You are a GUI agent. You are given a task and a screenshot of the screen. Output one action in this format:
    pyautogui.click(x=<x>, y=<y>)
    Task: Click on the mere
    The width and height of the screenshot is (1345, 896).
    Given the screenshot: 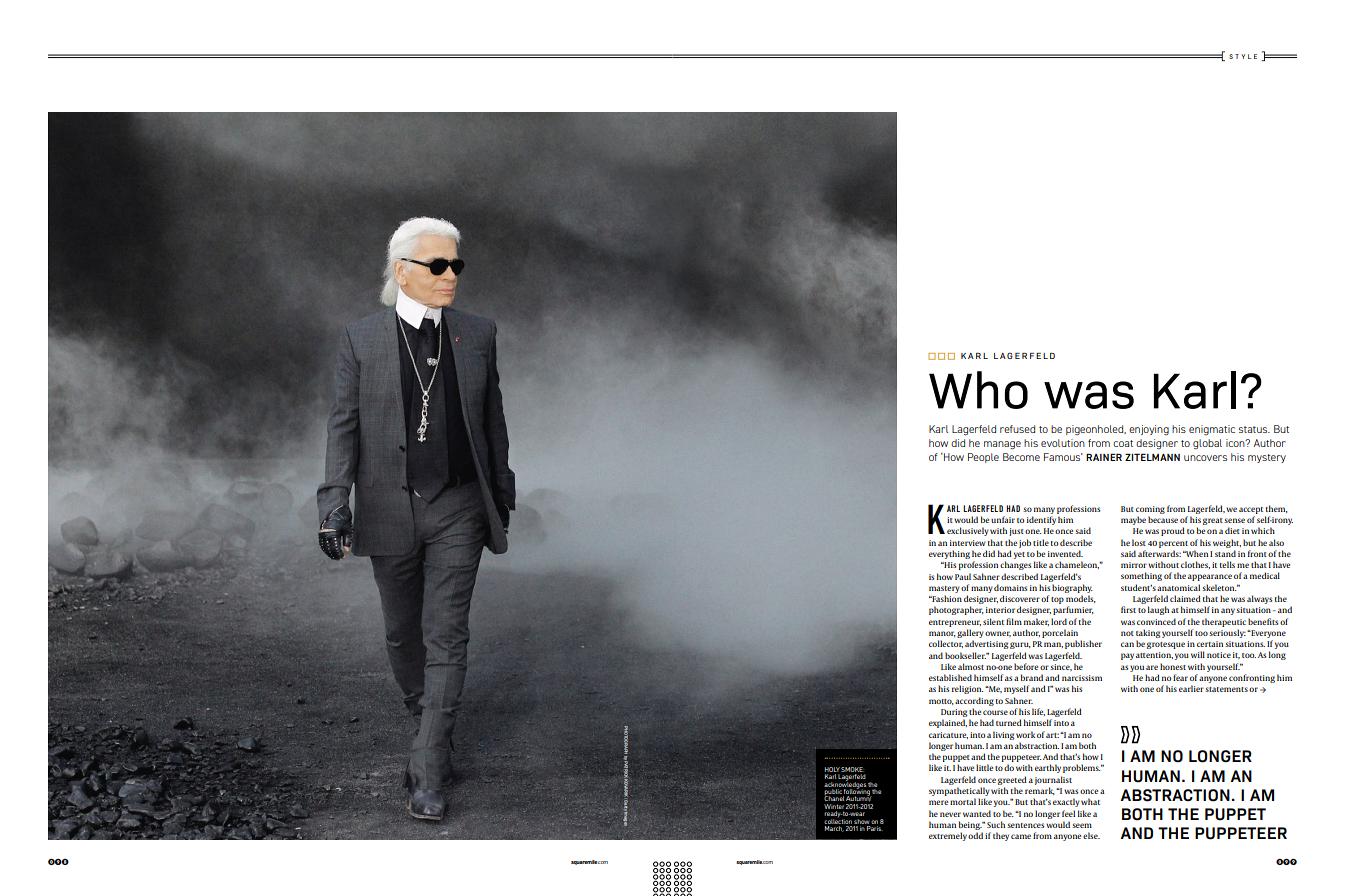 What is the action you would take?
    pyautogui.click(x=938, y=802)
